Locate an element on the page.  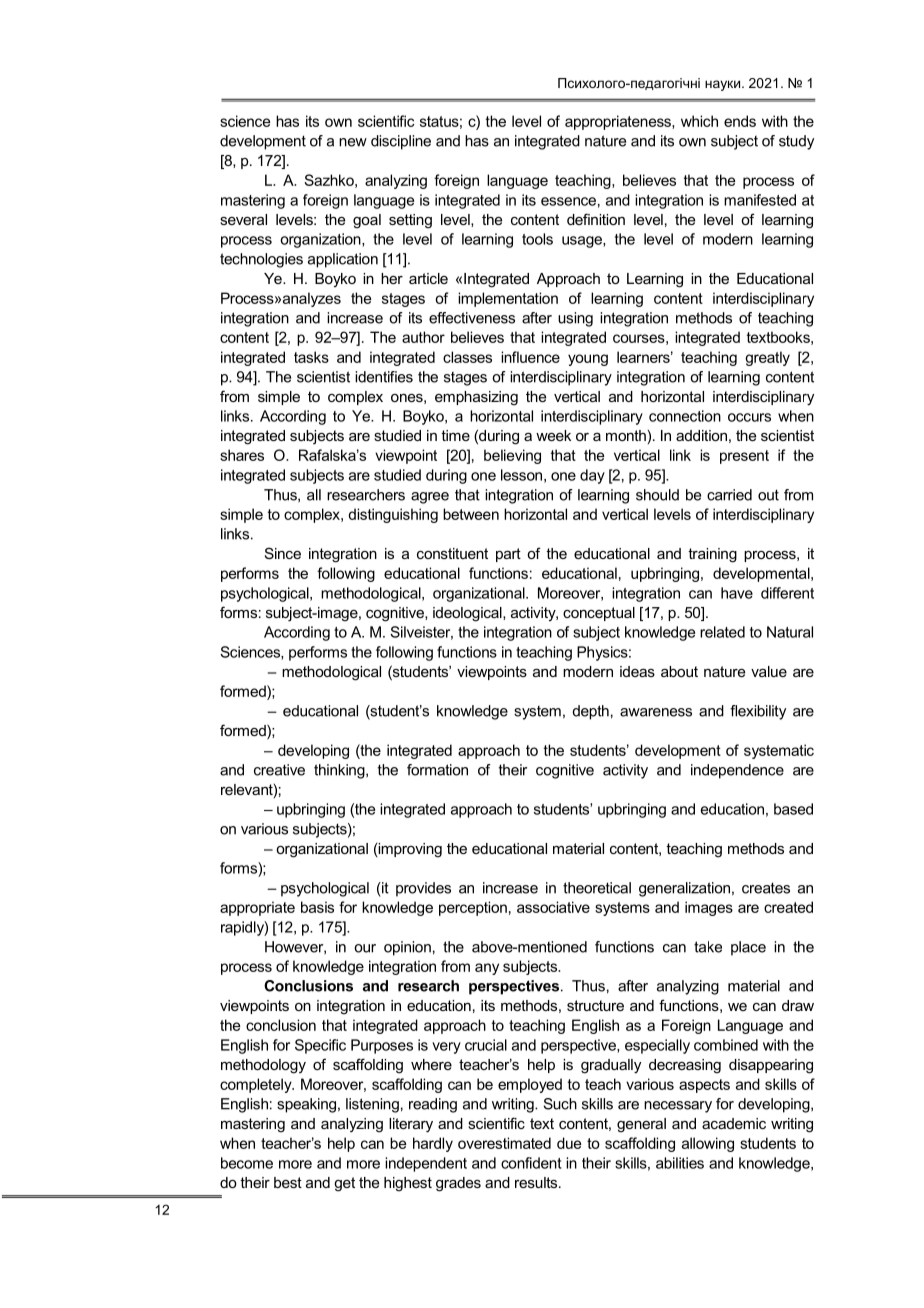
thinking is located at coordinates (340, 771).
